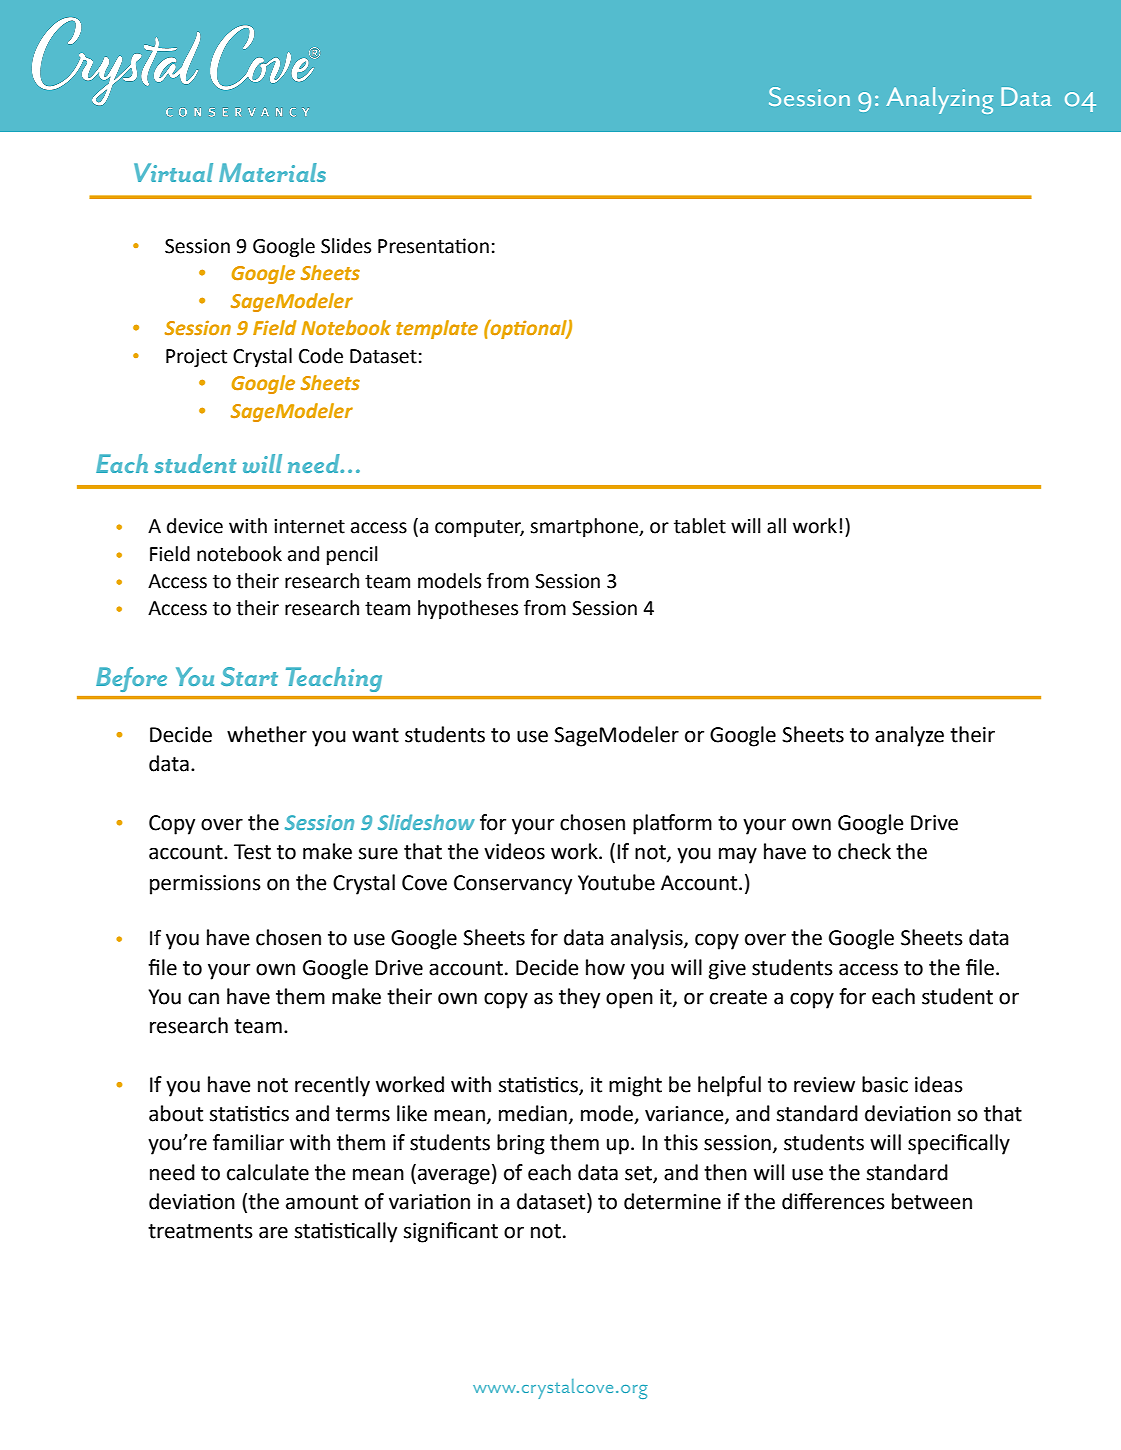 The width and height of the image is (1121, 1450). What do you see at coordinates (909, 736) in the image?
I see `analyze` at bounding box center [909, 736].
